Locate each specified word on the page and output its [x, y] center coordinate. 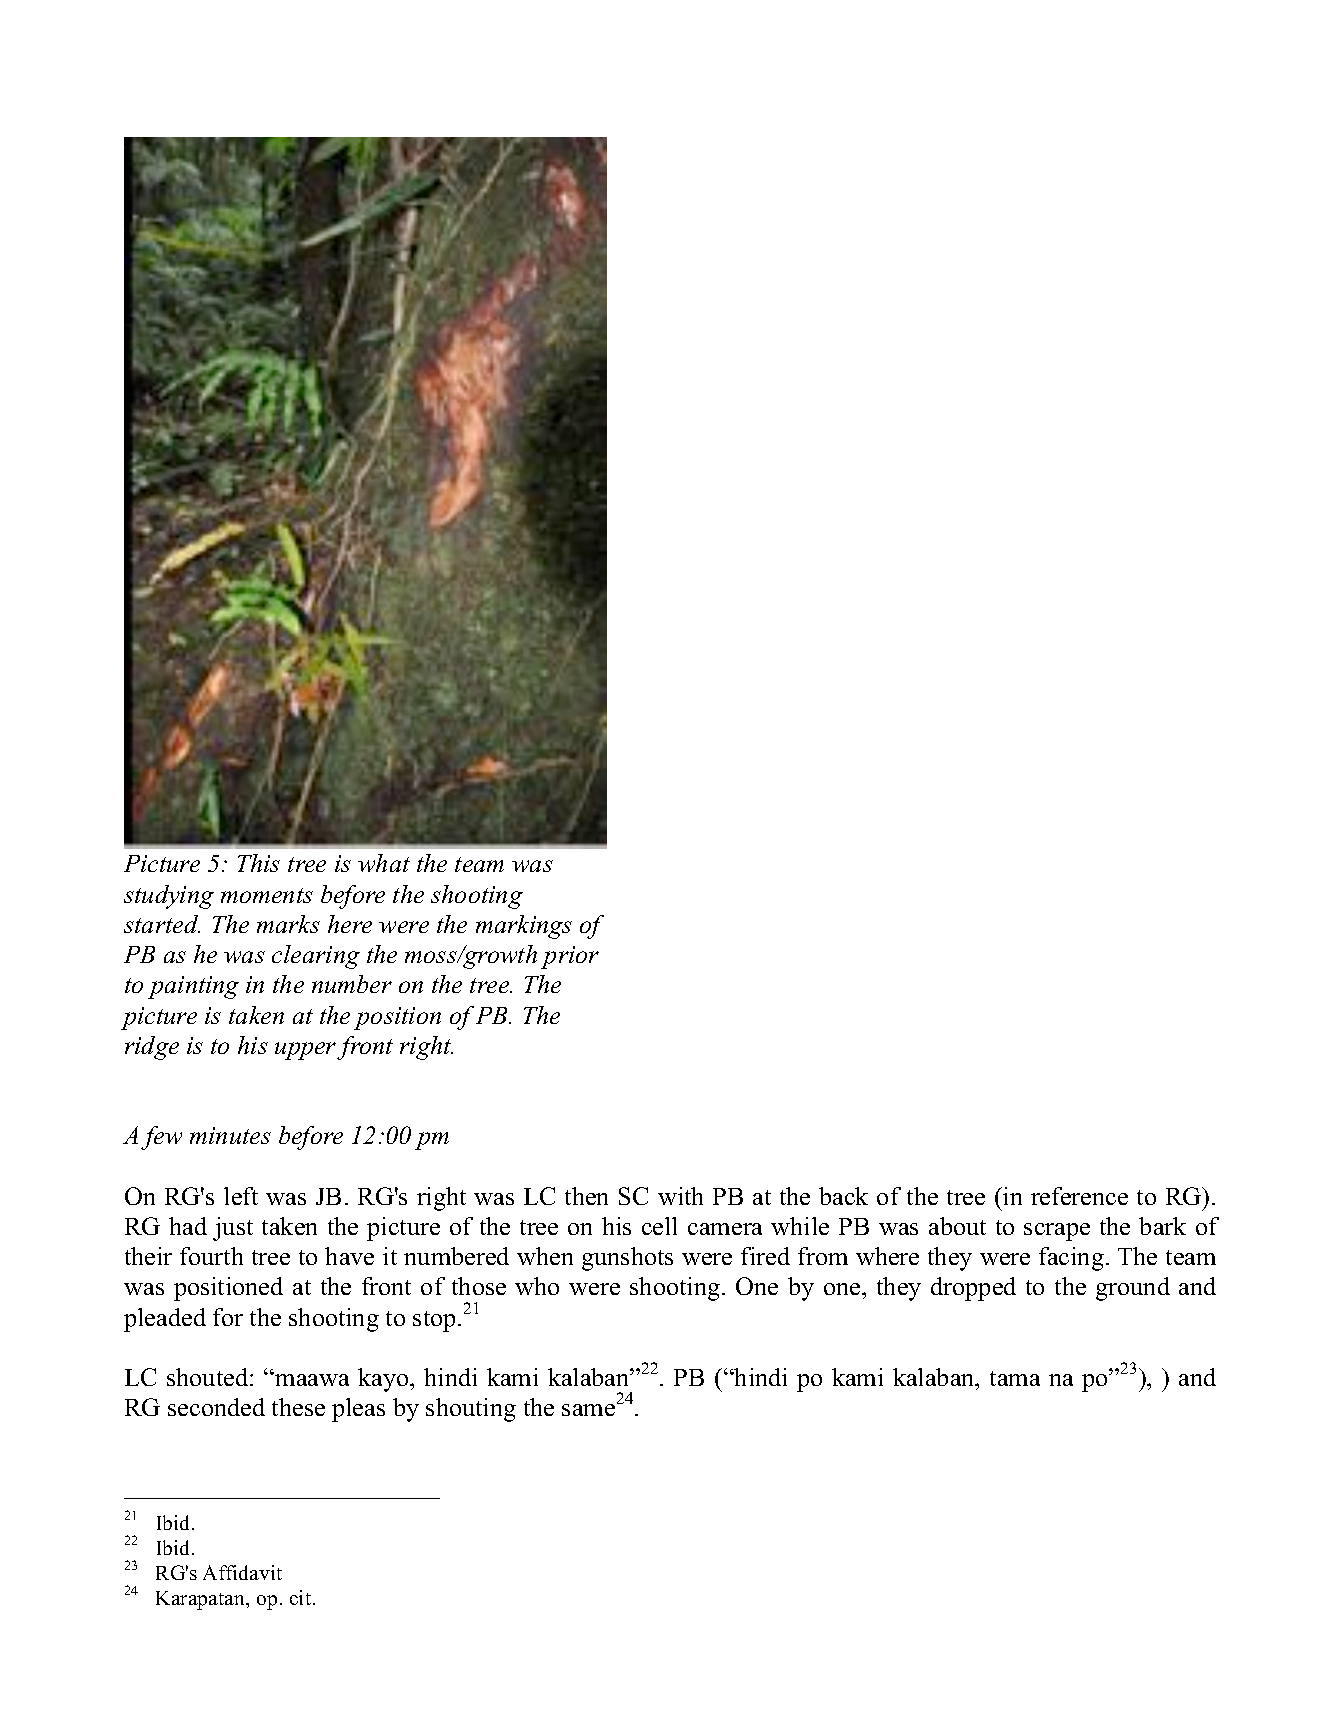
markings [524, 927]
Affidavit [242, 1572]
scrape [1057, 1232]
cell [659, 1226]
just [233, 1229]
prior [570, 957]
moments [267, 895]
